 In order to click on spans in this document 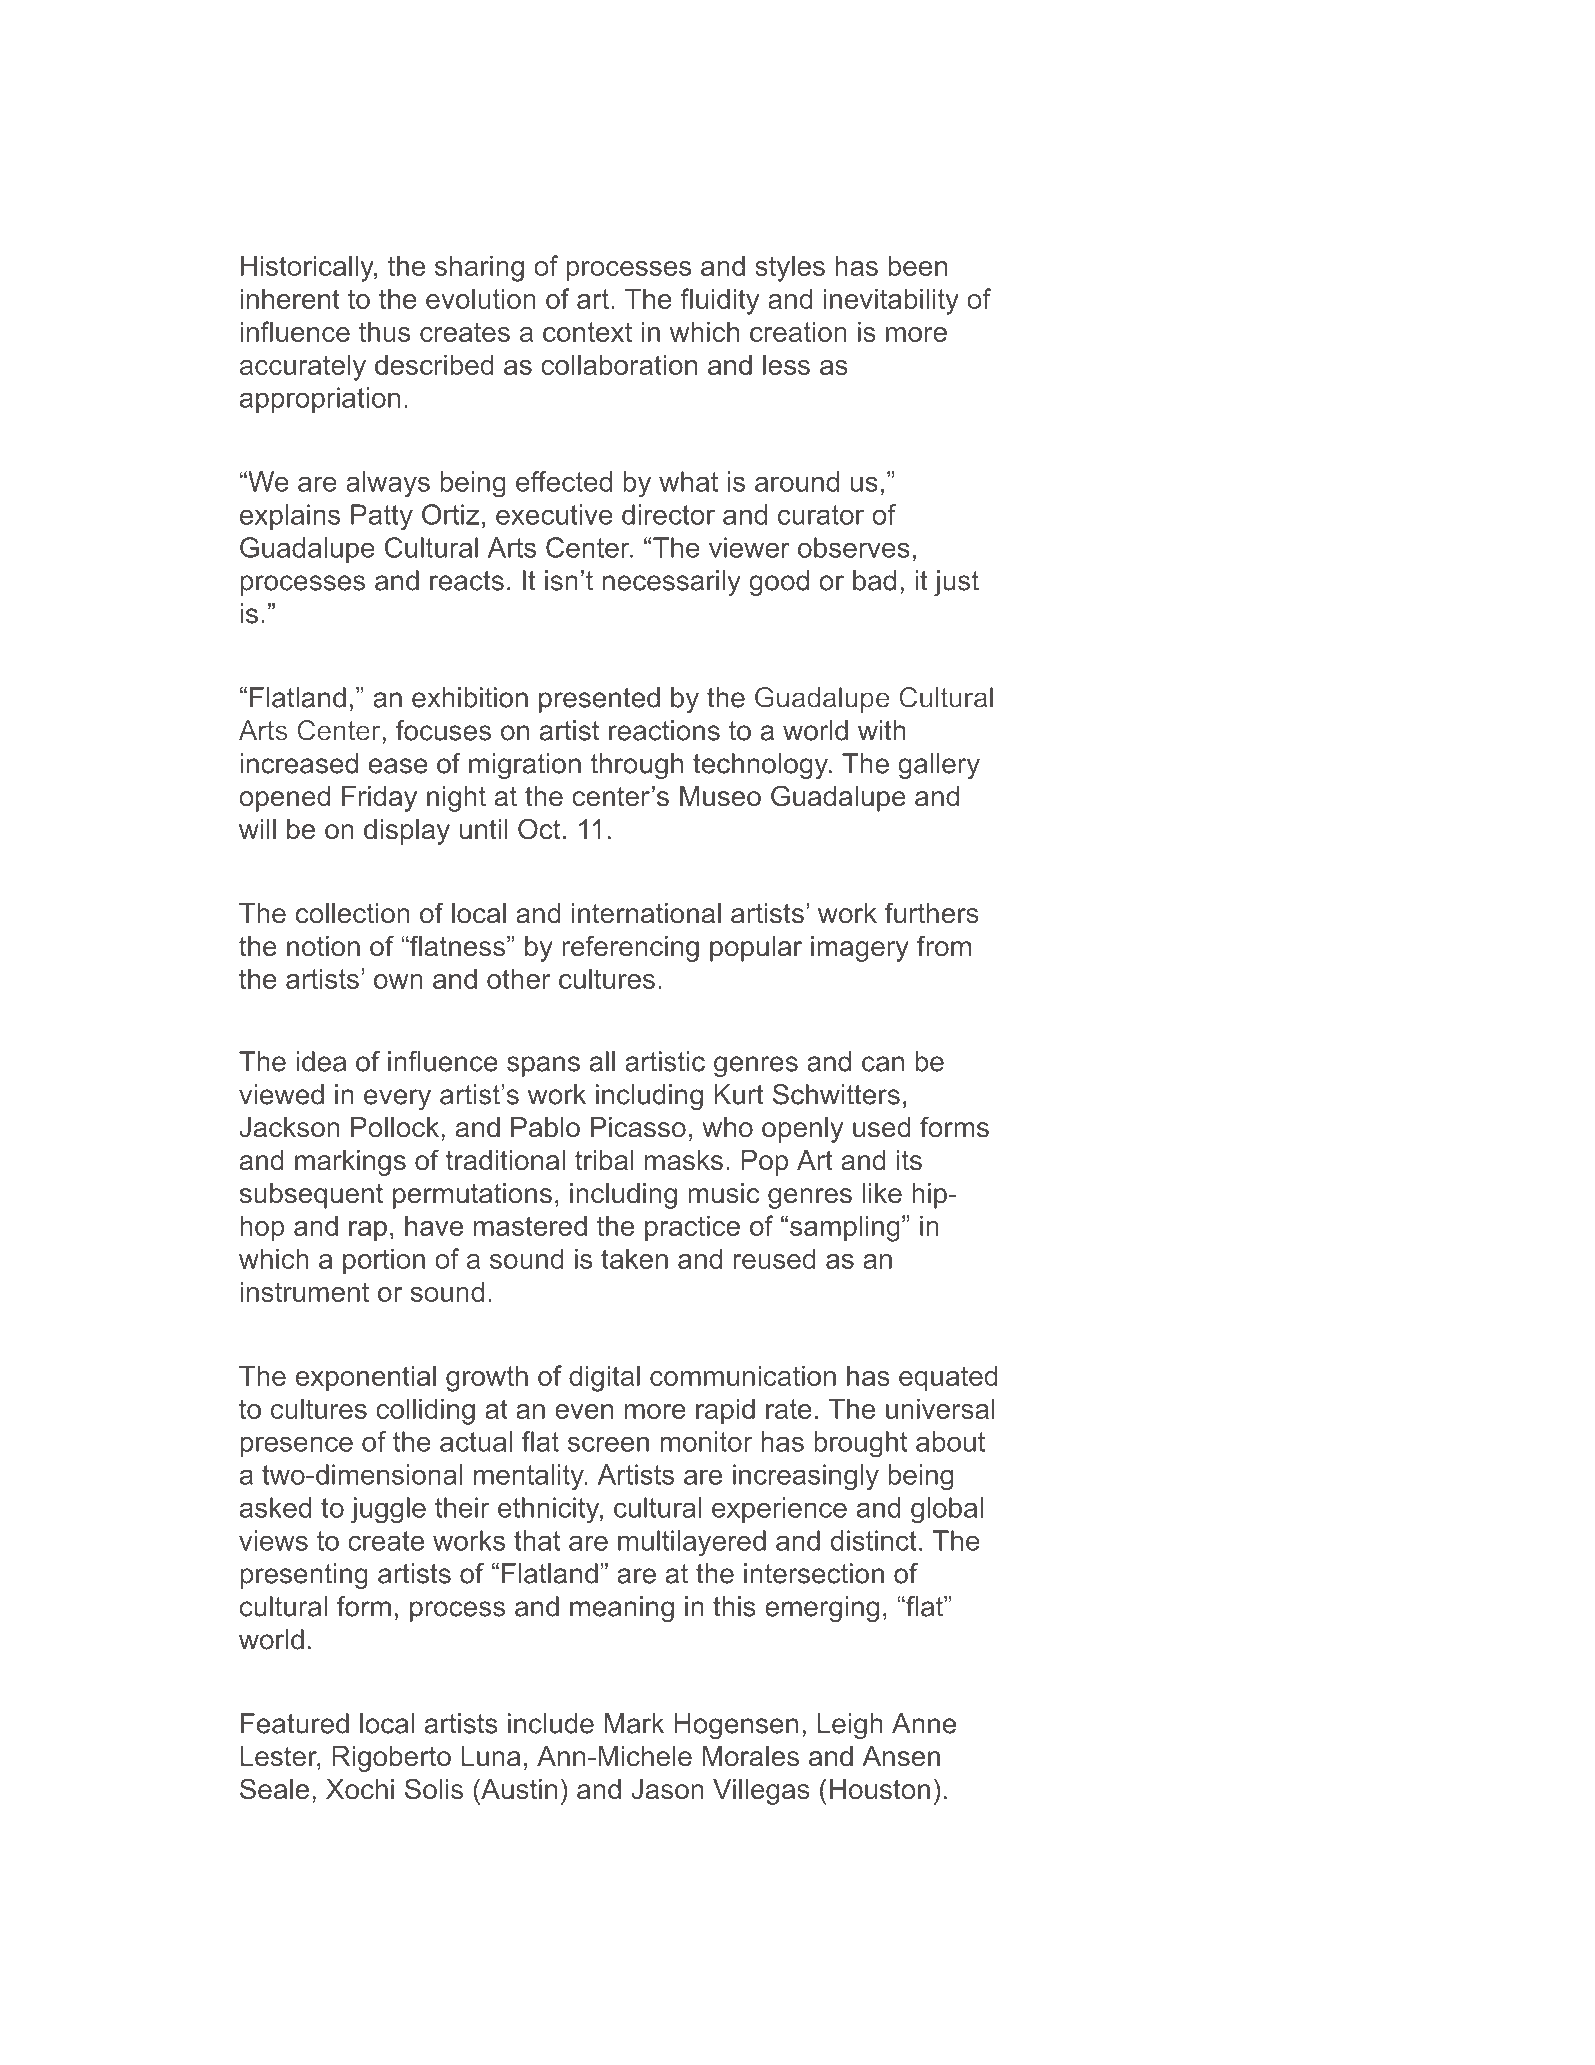, I will do `click(543, 1066)`.
